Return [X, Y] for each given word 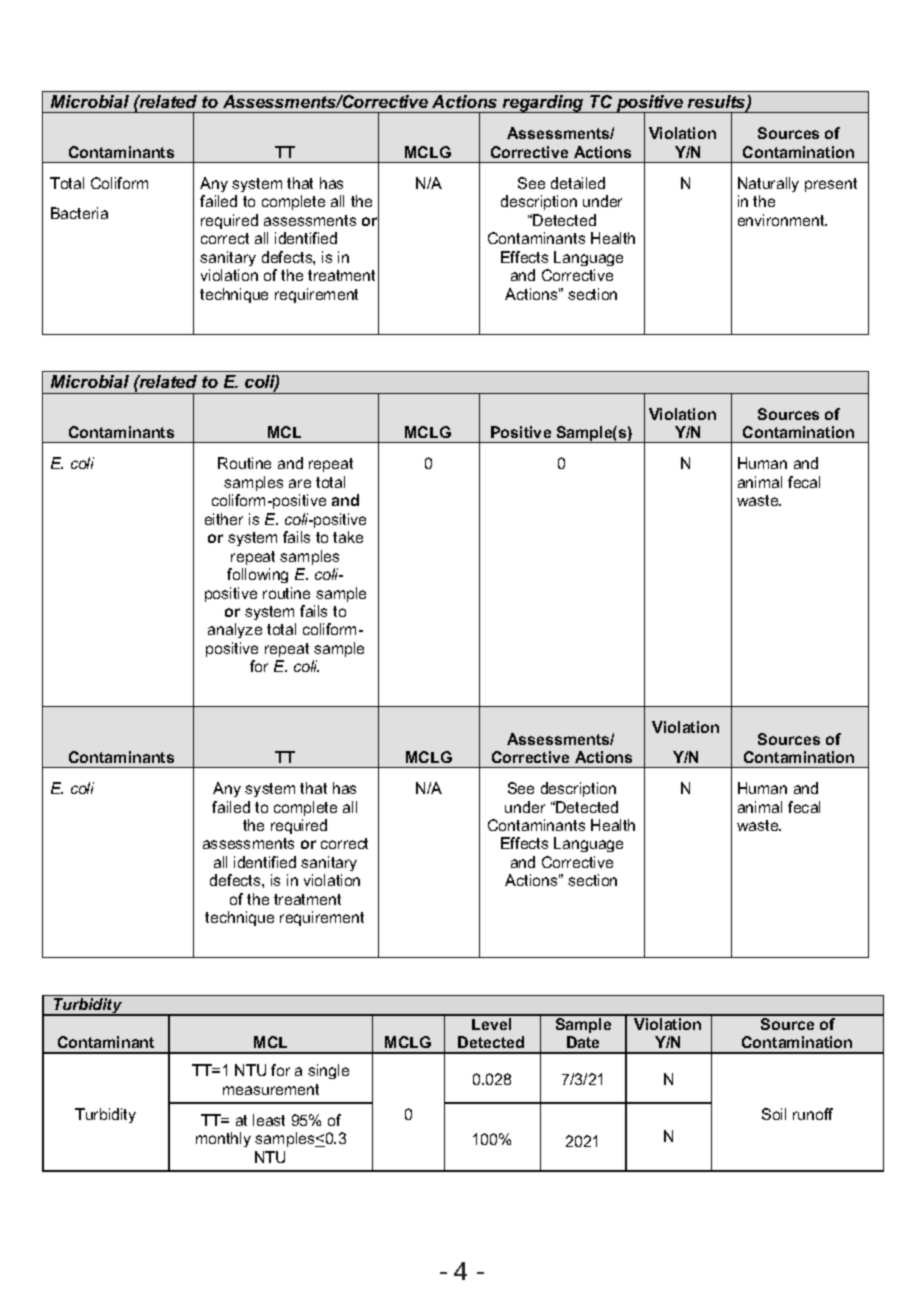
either [224, 519]
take [348, 537]
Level [491, 1024]
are [300, 483]
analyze [235, 630]
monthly [223, 1139]
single [328, 1071]
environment [782, 220]
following [257, 575]
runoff [813, 1114]
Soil [774, 1114]
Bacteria [79, 213]
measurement [271, 1089]
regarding [543, 104]
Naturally [768, 184]
